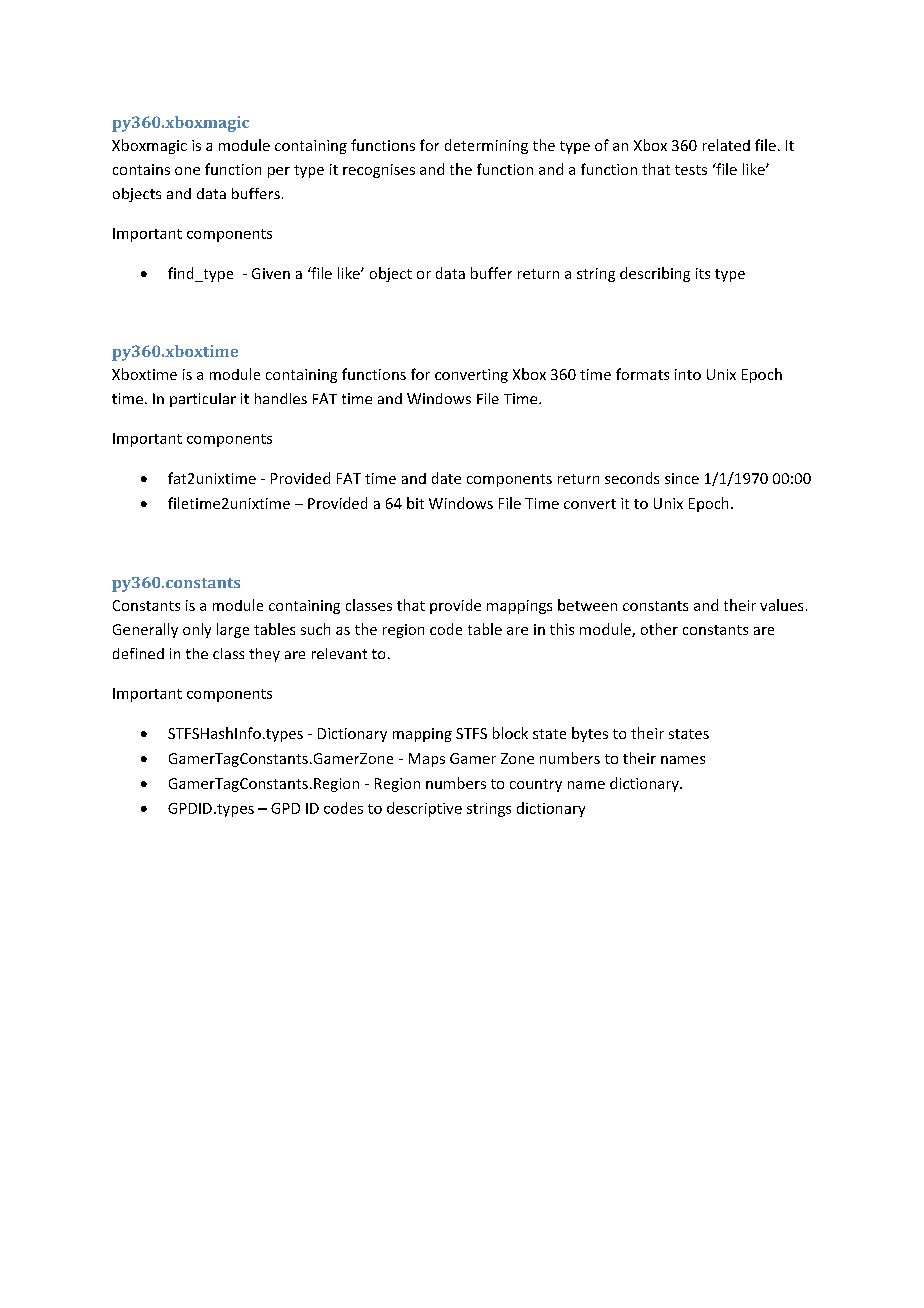  I want to click on Maps, so click(427, 760).
